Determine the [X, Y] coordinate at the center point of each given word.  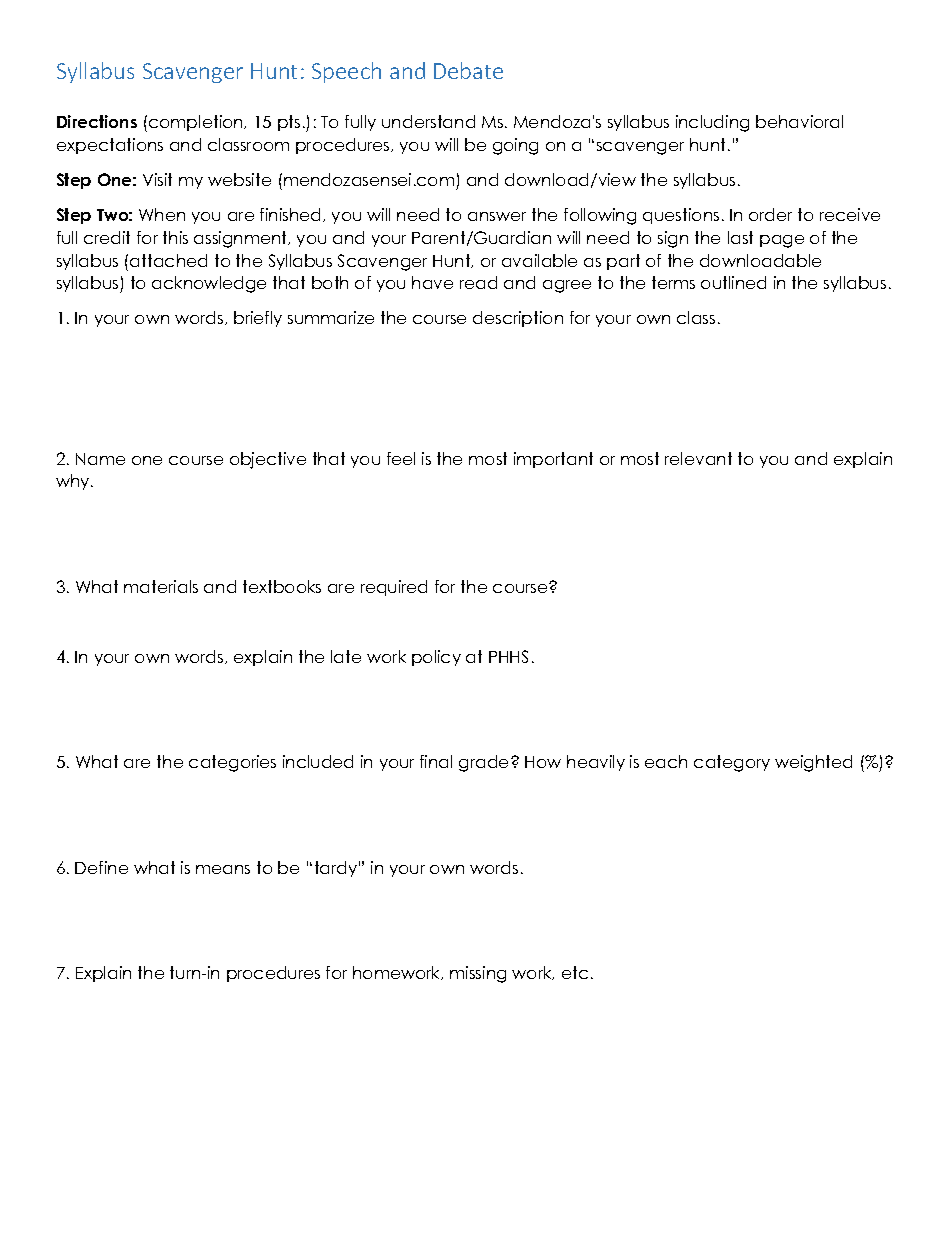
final [436, 761]
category [732, 763]
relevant [698, 458]
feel [401, 458]
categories [232, 763]
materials [161, 586]
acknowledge [209, 284]
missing [478, 974]
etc [575, 972]
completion [197, 123]
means [223, 869]
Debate [468, 70]
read [478, 282]
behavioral [799, 121]
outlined [733, 282]
